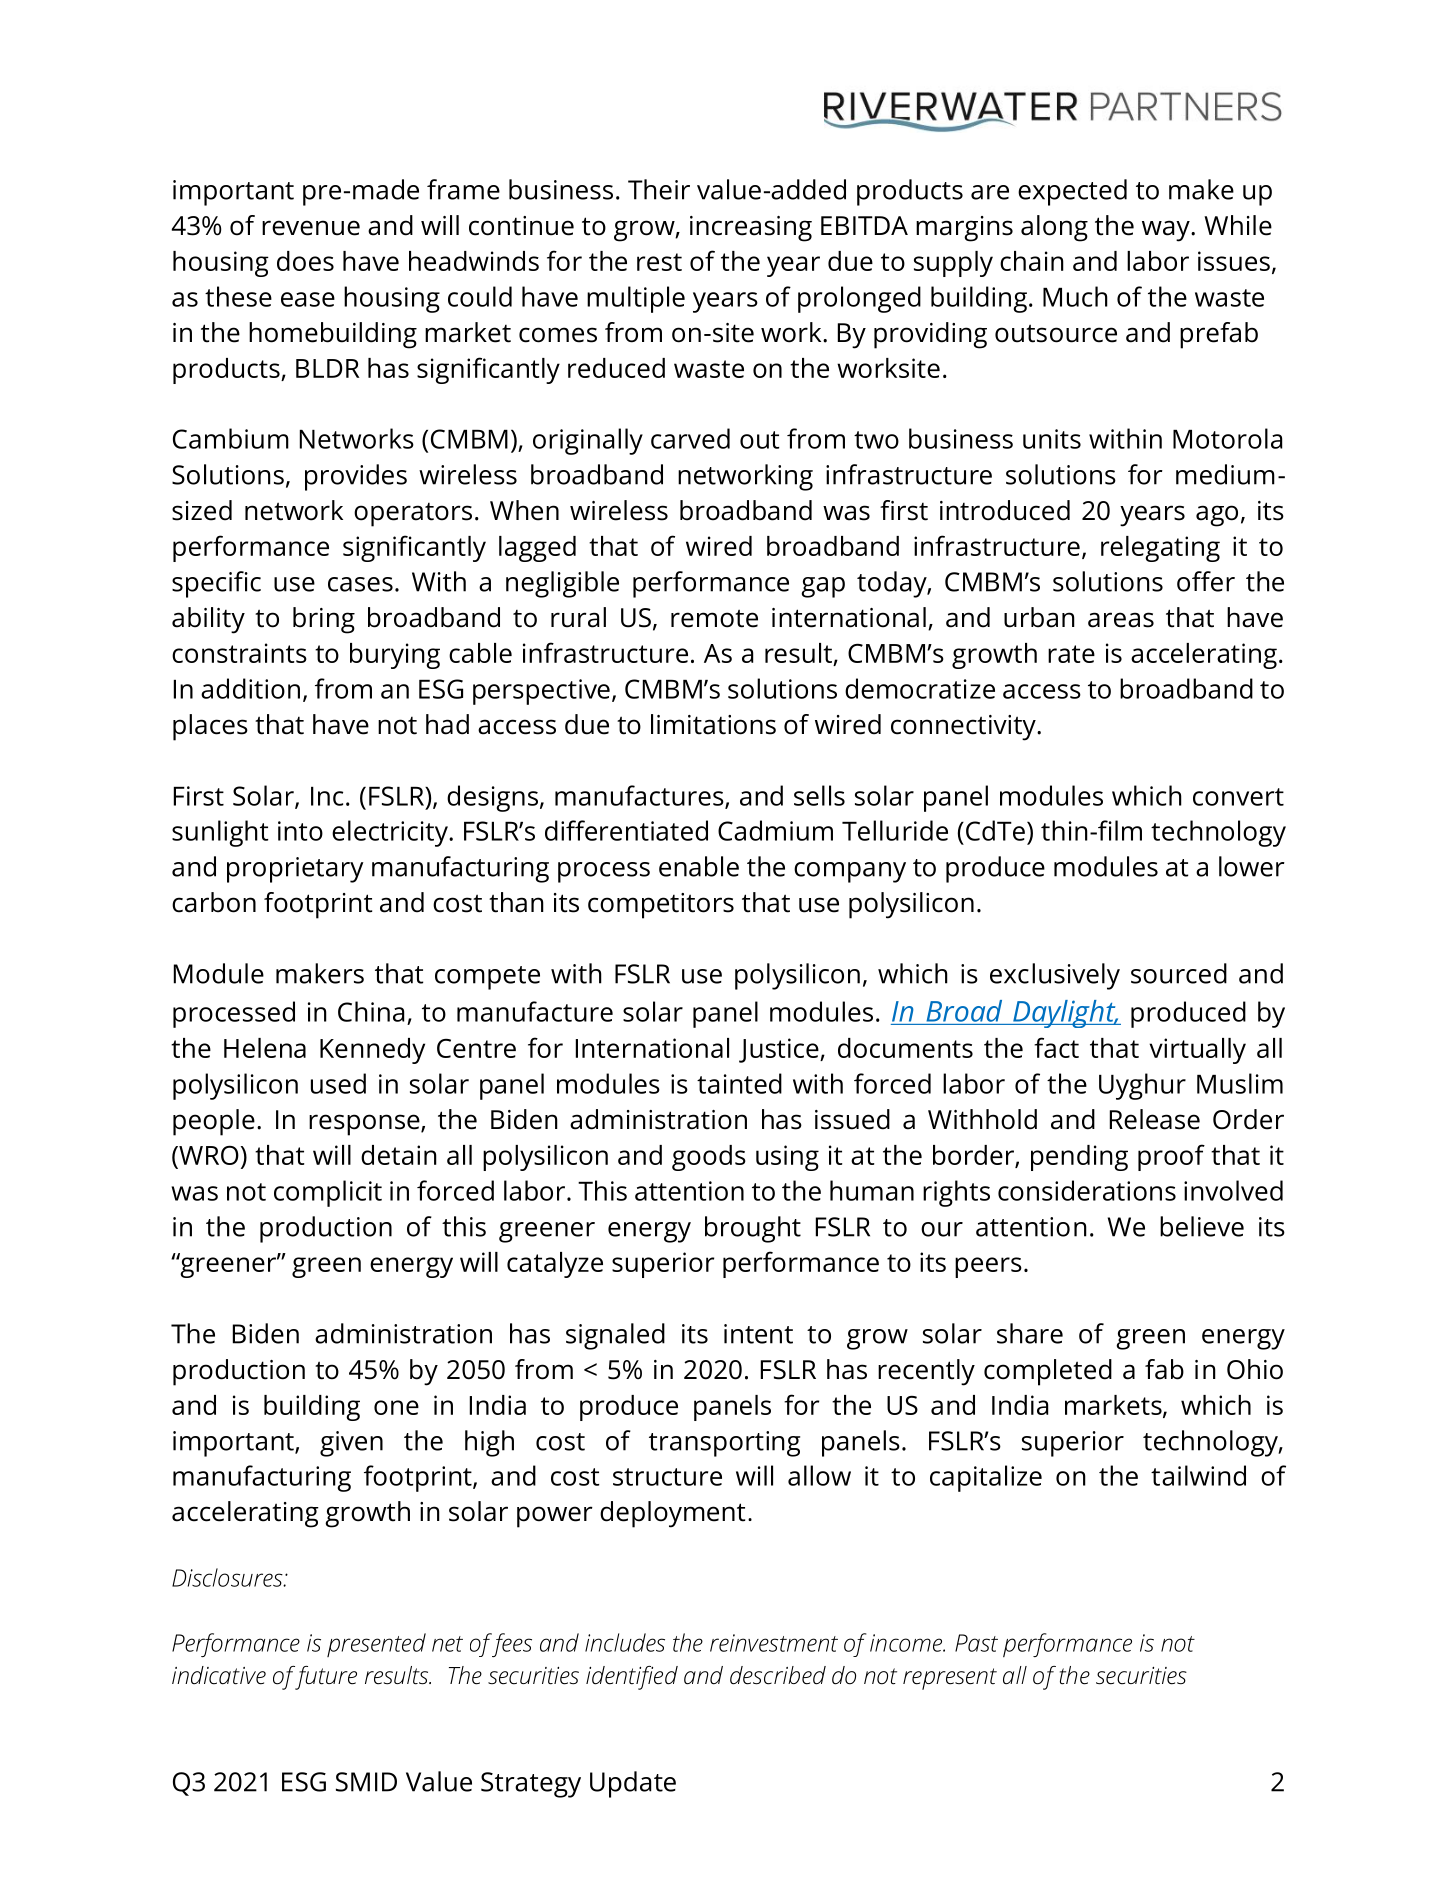 The image size is (1456, 1884). I want to click on sourced, so click(1179, 973).
